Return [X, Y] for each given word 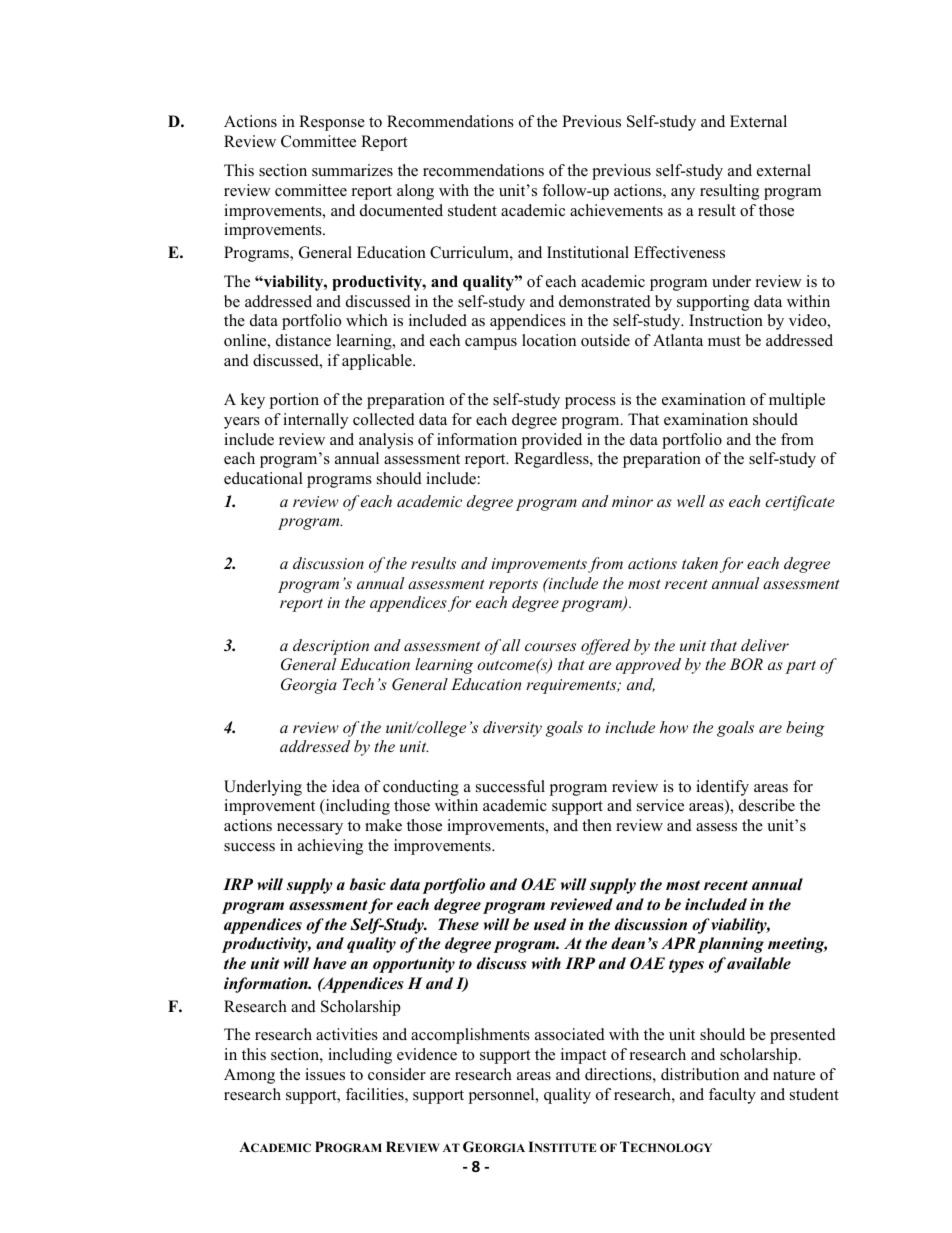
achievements [616, 210]
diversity [512, 729]
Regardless [552, 460]
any [683, 194]
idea [346, 786]
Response [332, 123]
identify [722, 788]
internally [315, 421]
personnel [502, 1096]
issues [325, 1074]
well [691, 501]
